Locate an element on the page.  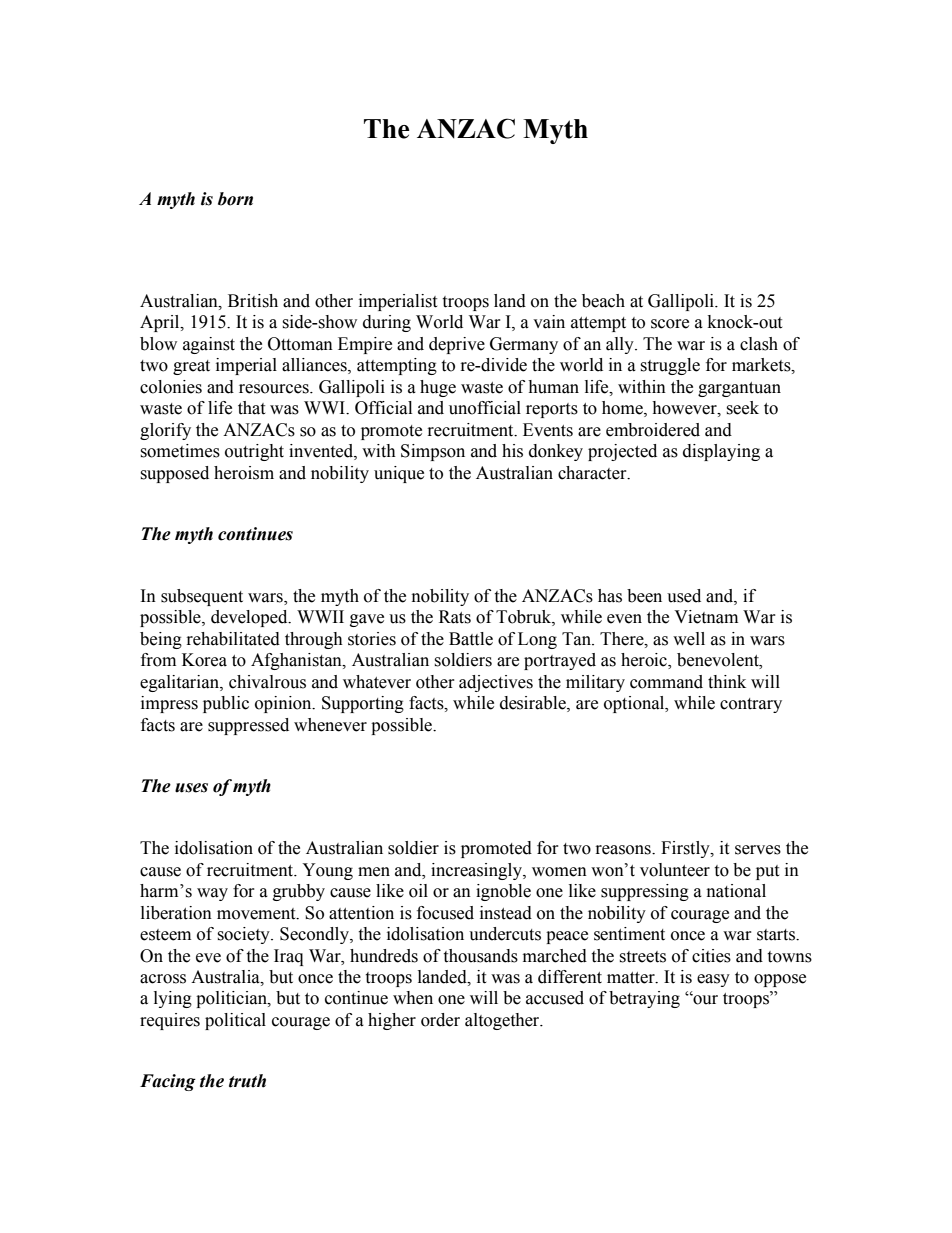
displaying is located at coordinates (721, 452).
